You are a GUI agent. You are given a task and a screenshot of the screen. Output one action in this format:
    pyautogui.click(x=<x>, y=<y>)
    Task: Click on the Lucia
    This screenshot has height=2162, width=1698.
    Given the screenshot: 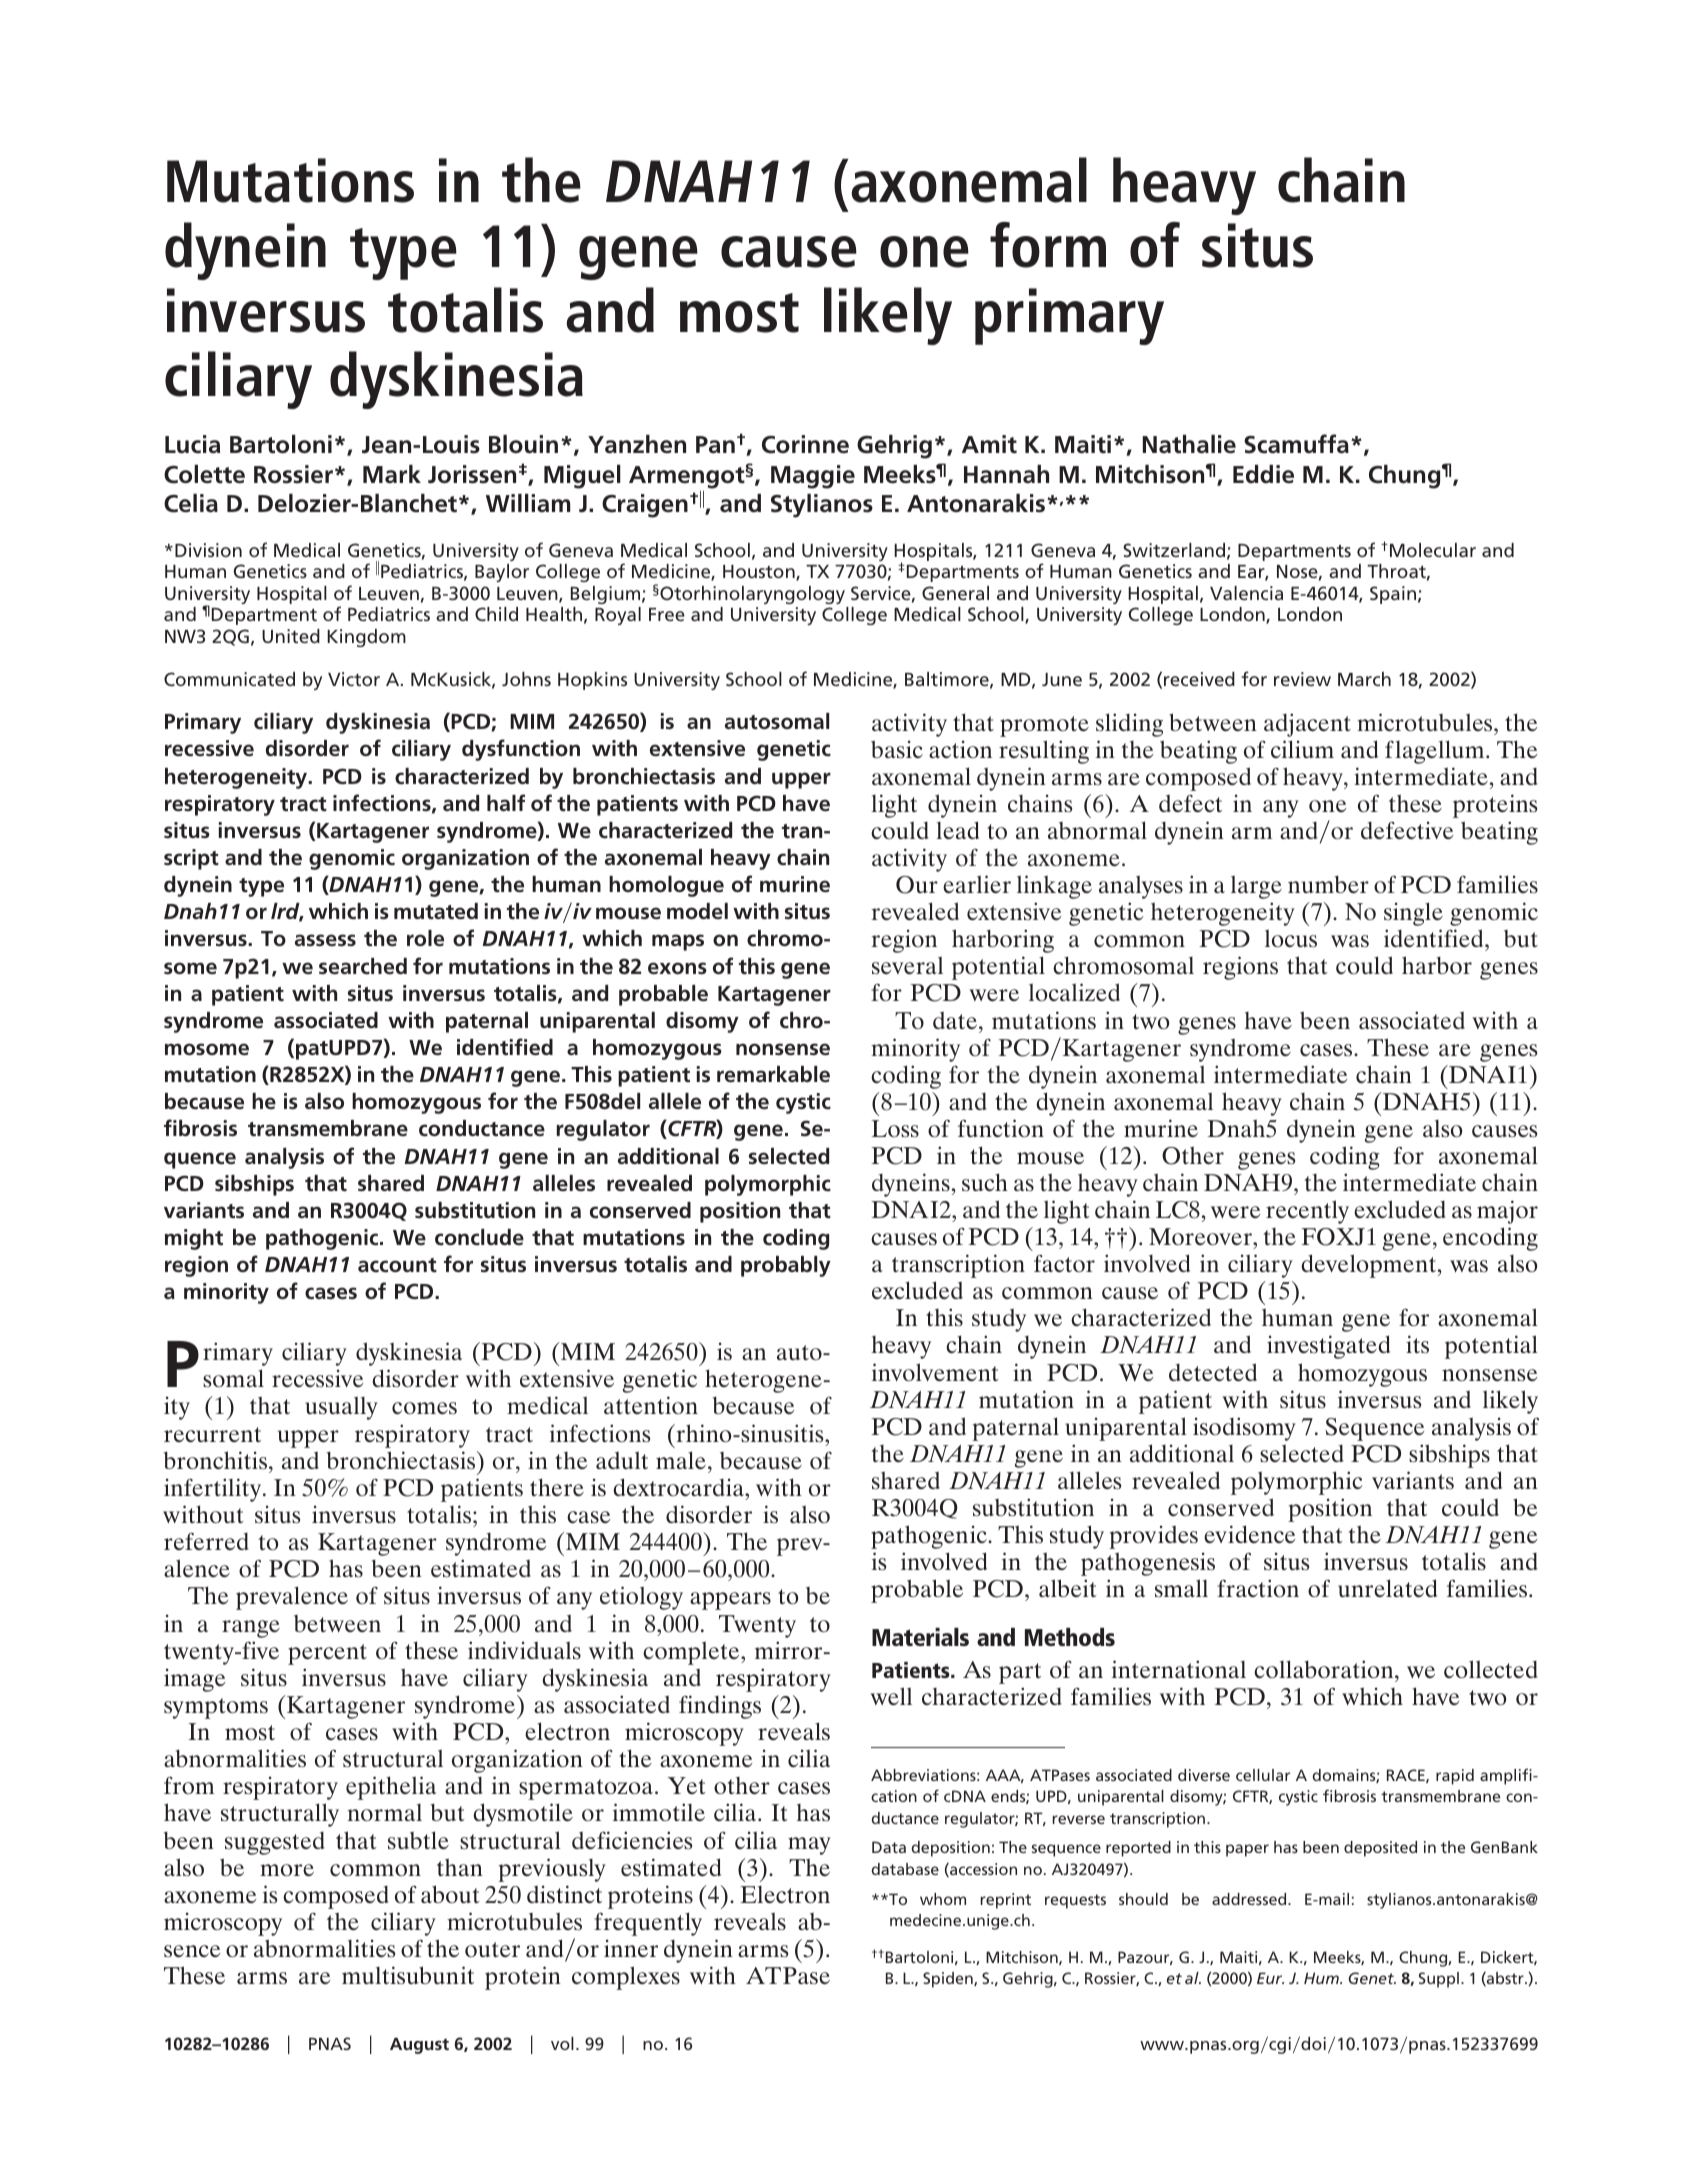 What is the action you would take?
    pyautogui.click(x=192, y=444)
